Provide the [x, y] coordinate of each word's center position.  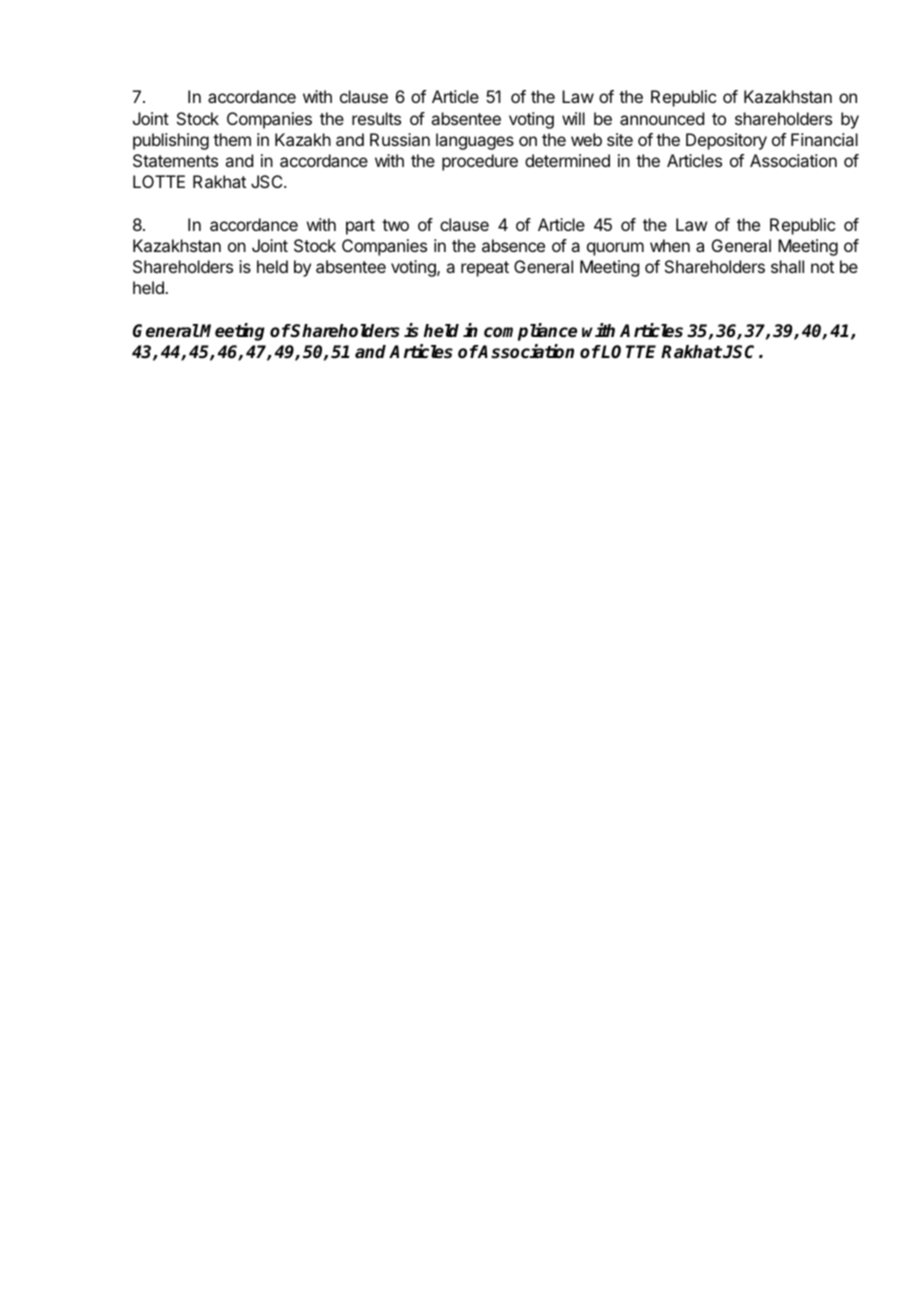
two [395, 225]
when [670, 245]
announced [662, 118]
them [232, 139]
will [573, 118]
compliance [530, 332]
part [360, 227]
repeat [485, 269]
